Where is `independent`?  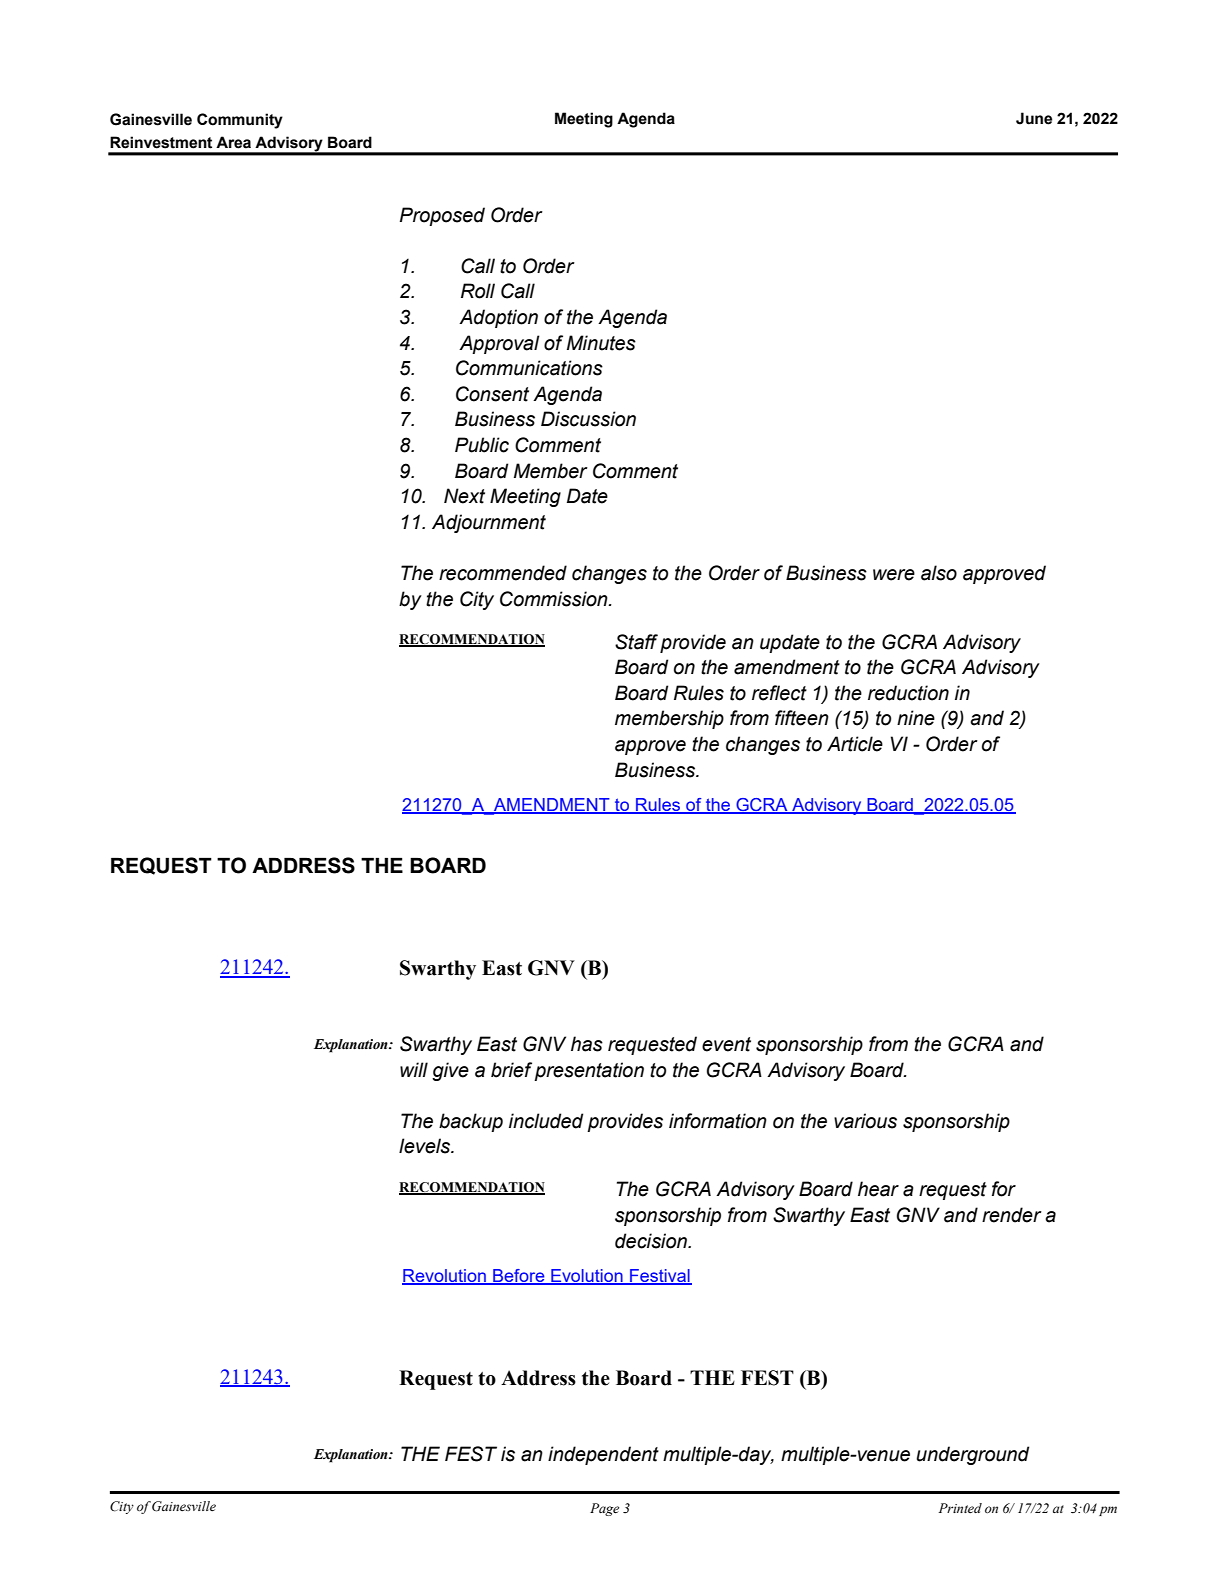 independent is located at coordinates (603, 1455).
